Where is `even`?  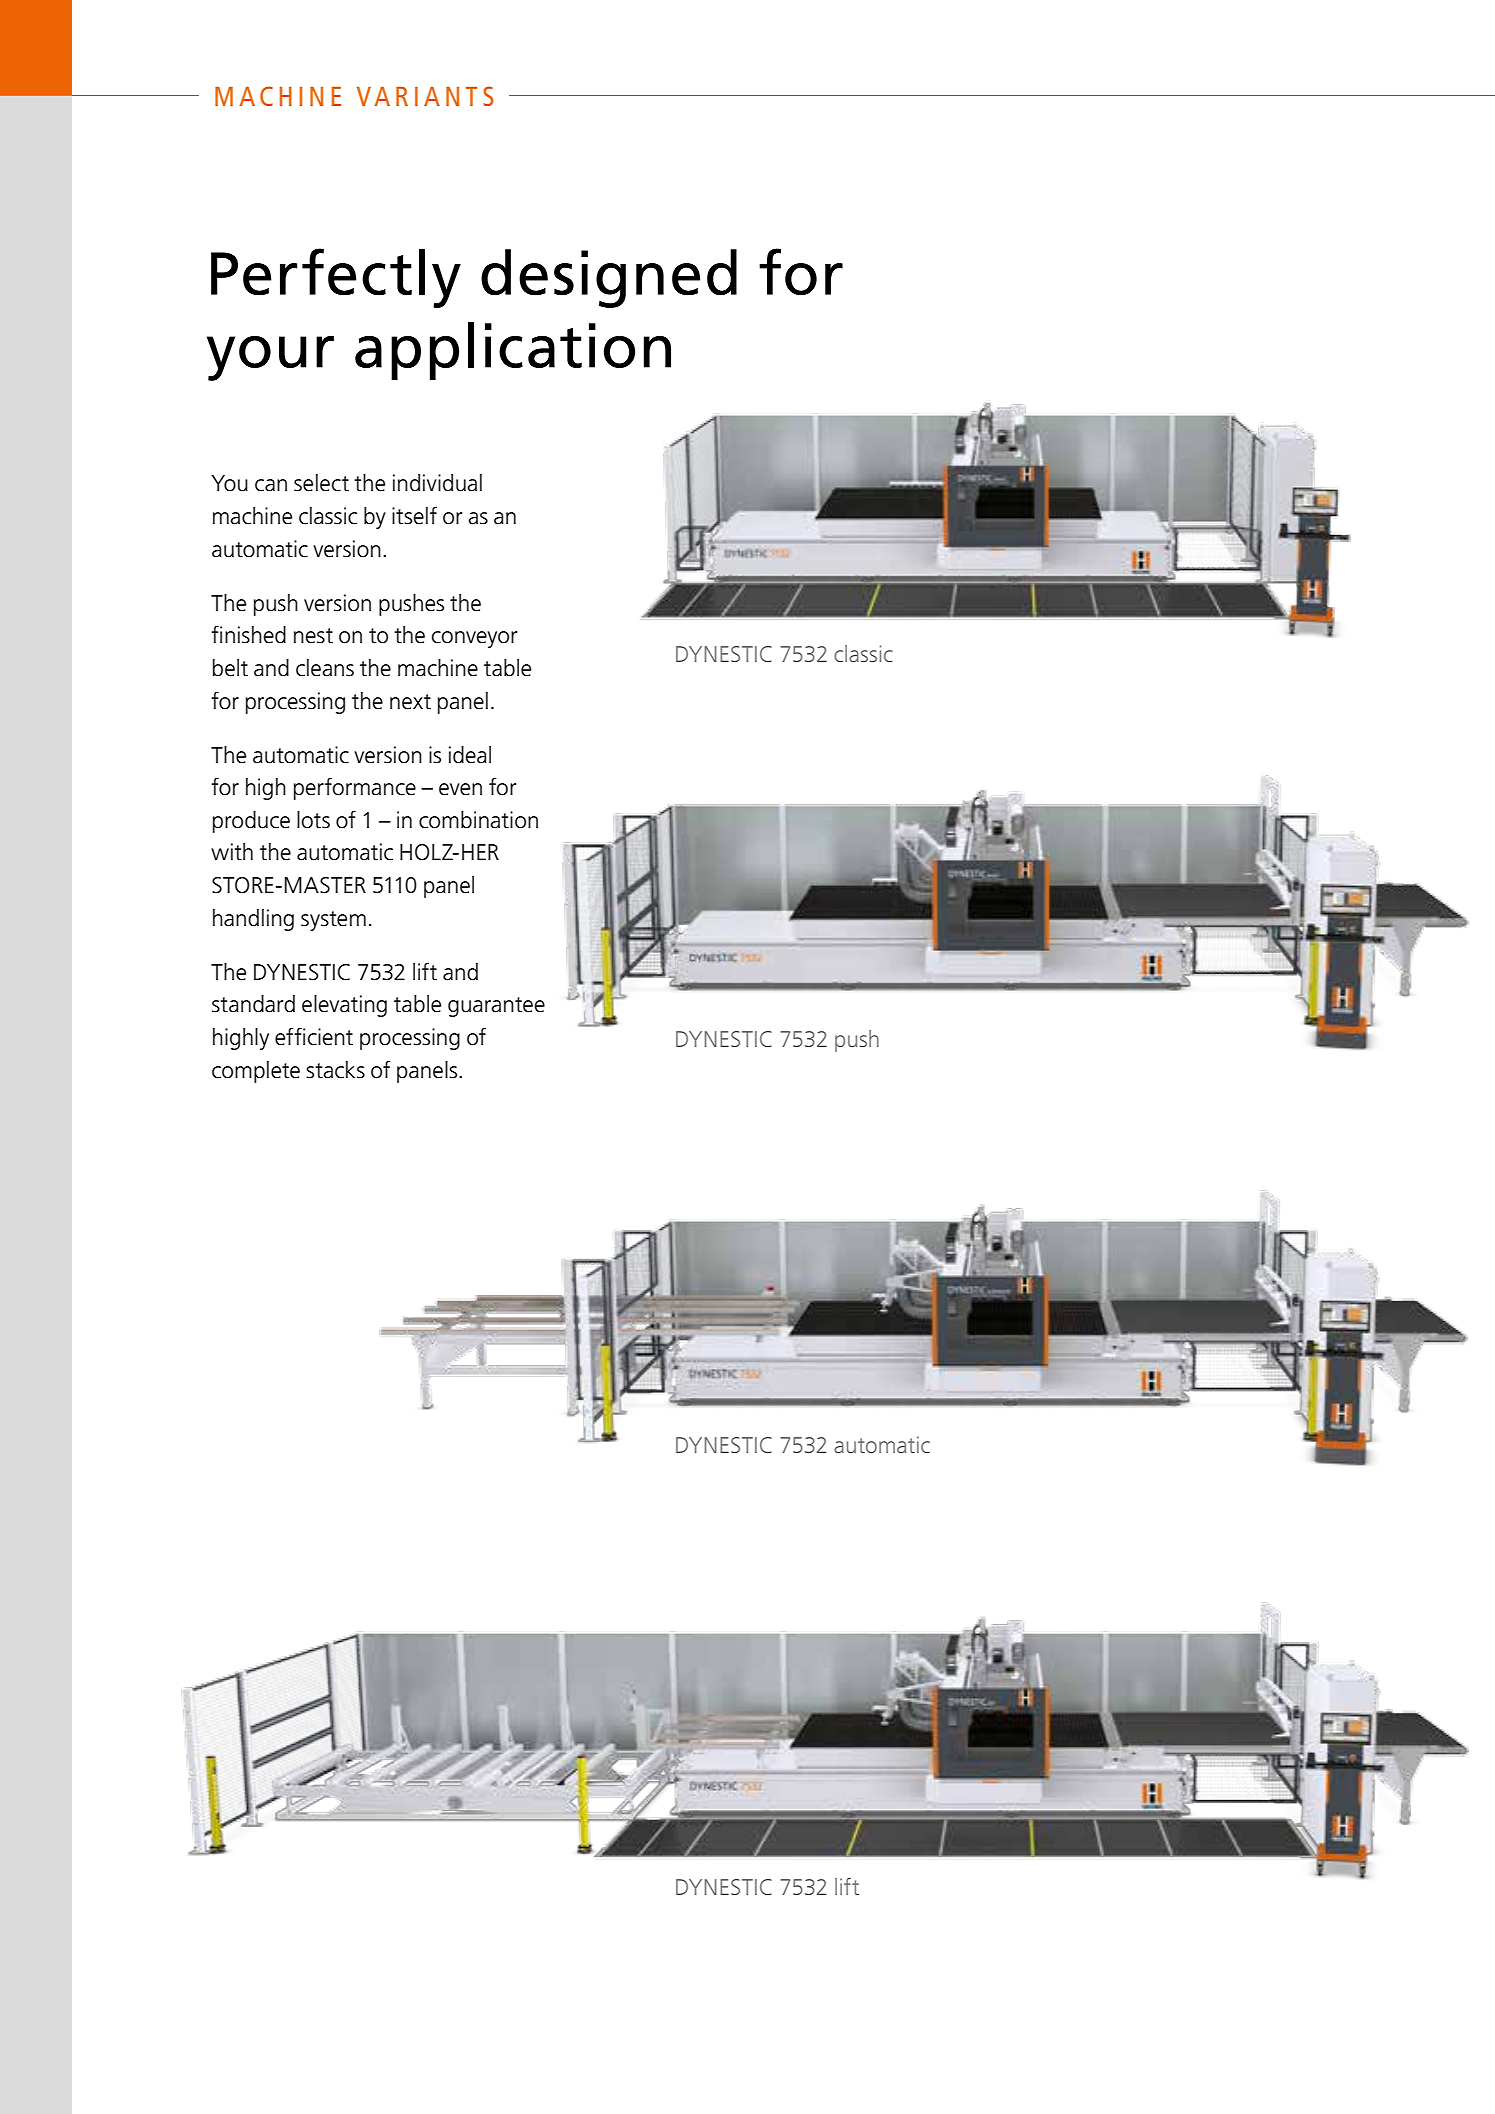
even is located at coordinates (460, 789).
